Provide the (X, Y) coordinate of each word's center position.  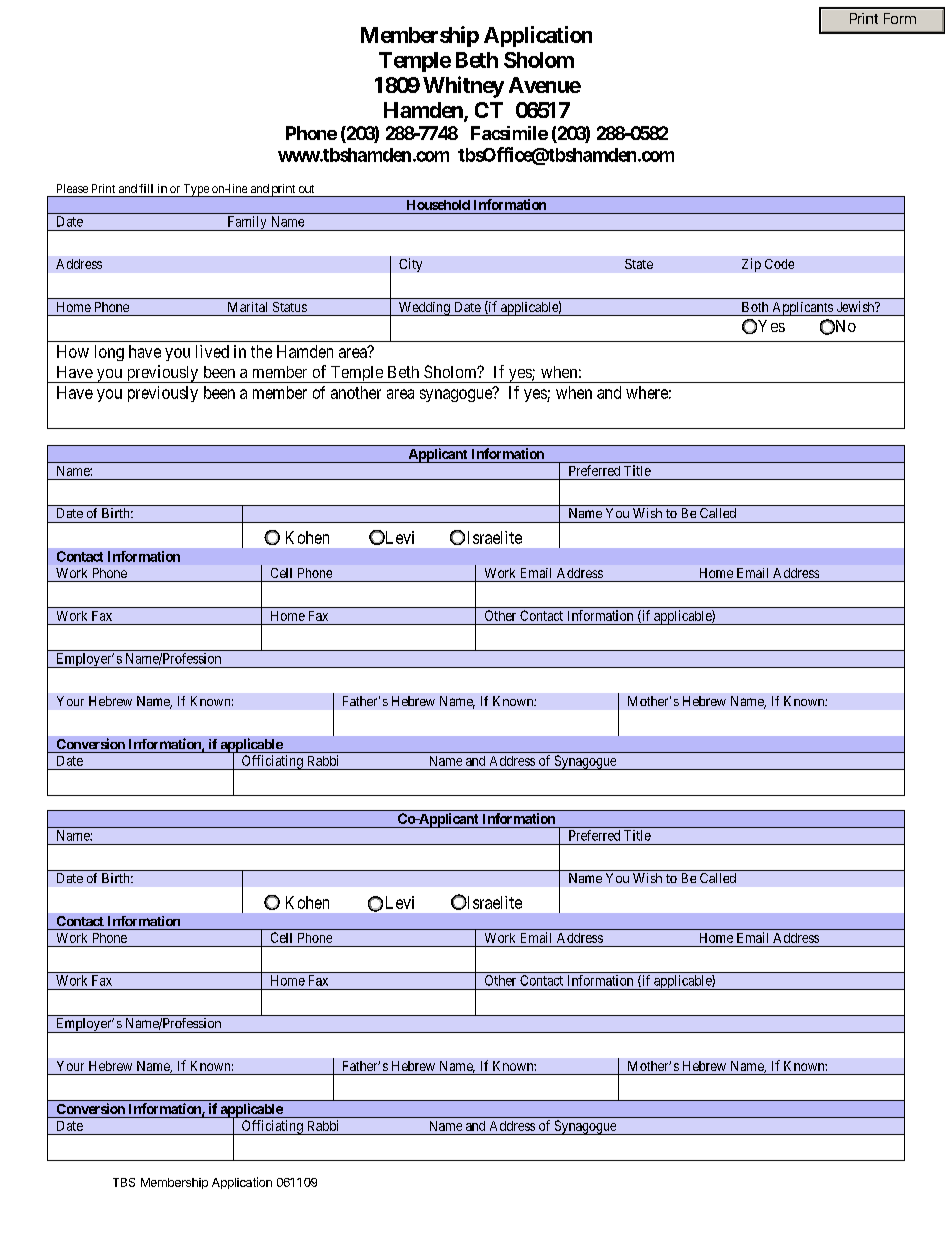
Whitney (463, 87)
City (410, 265)
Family (247, 223)
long (109, 353)
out (306, 189)
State (639, 264)
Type (196, 190)
